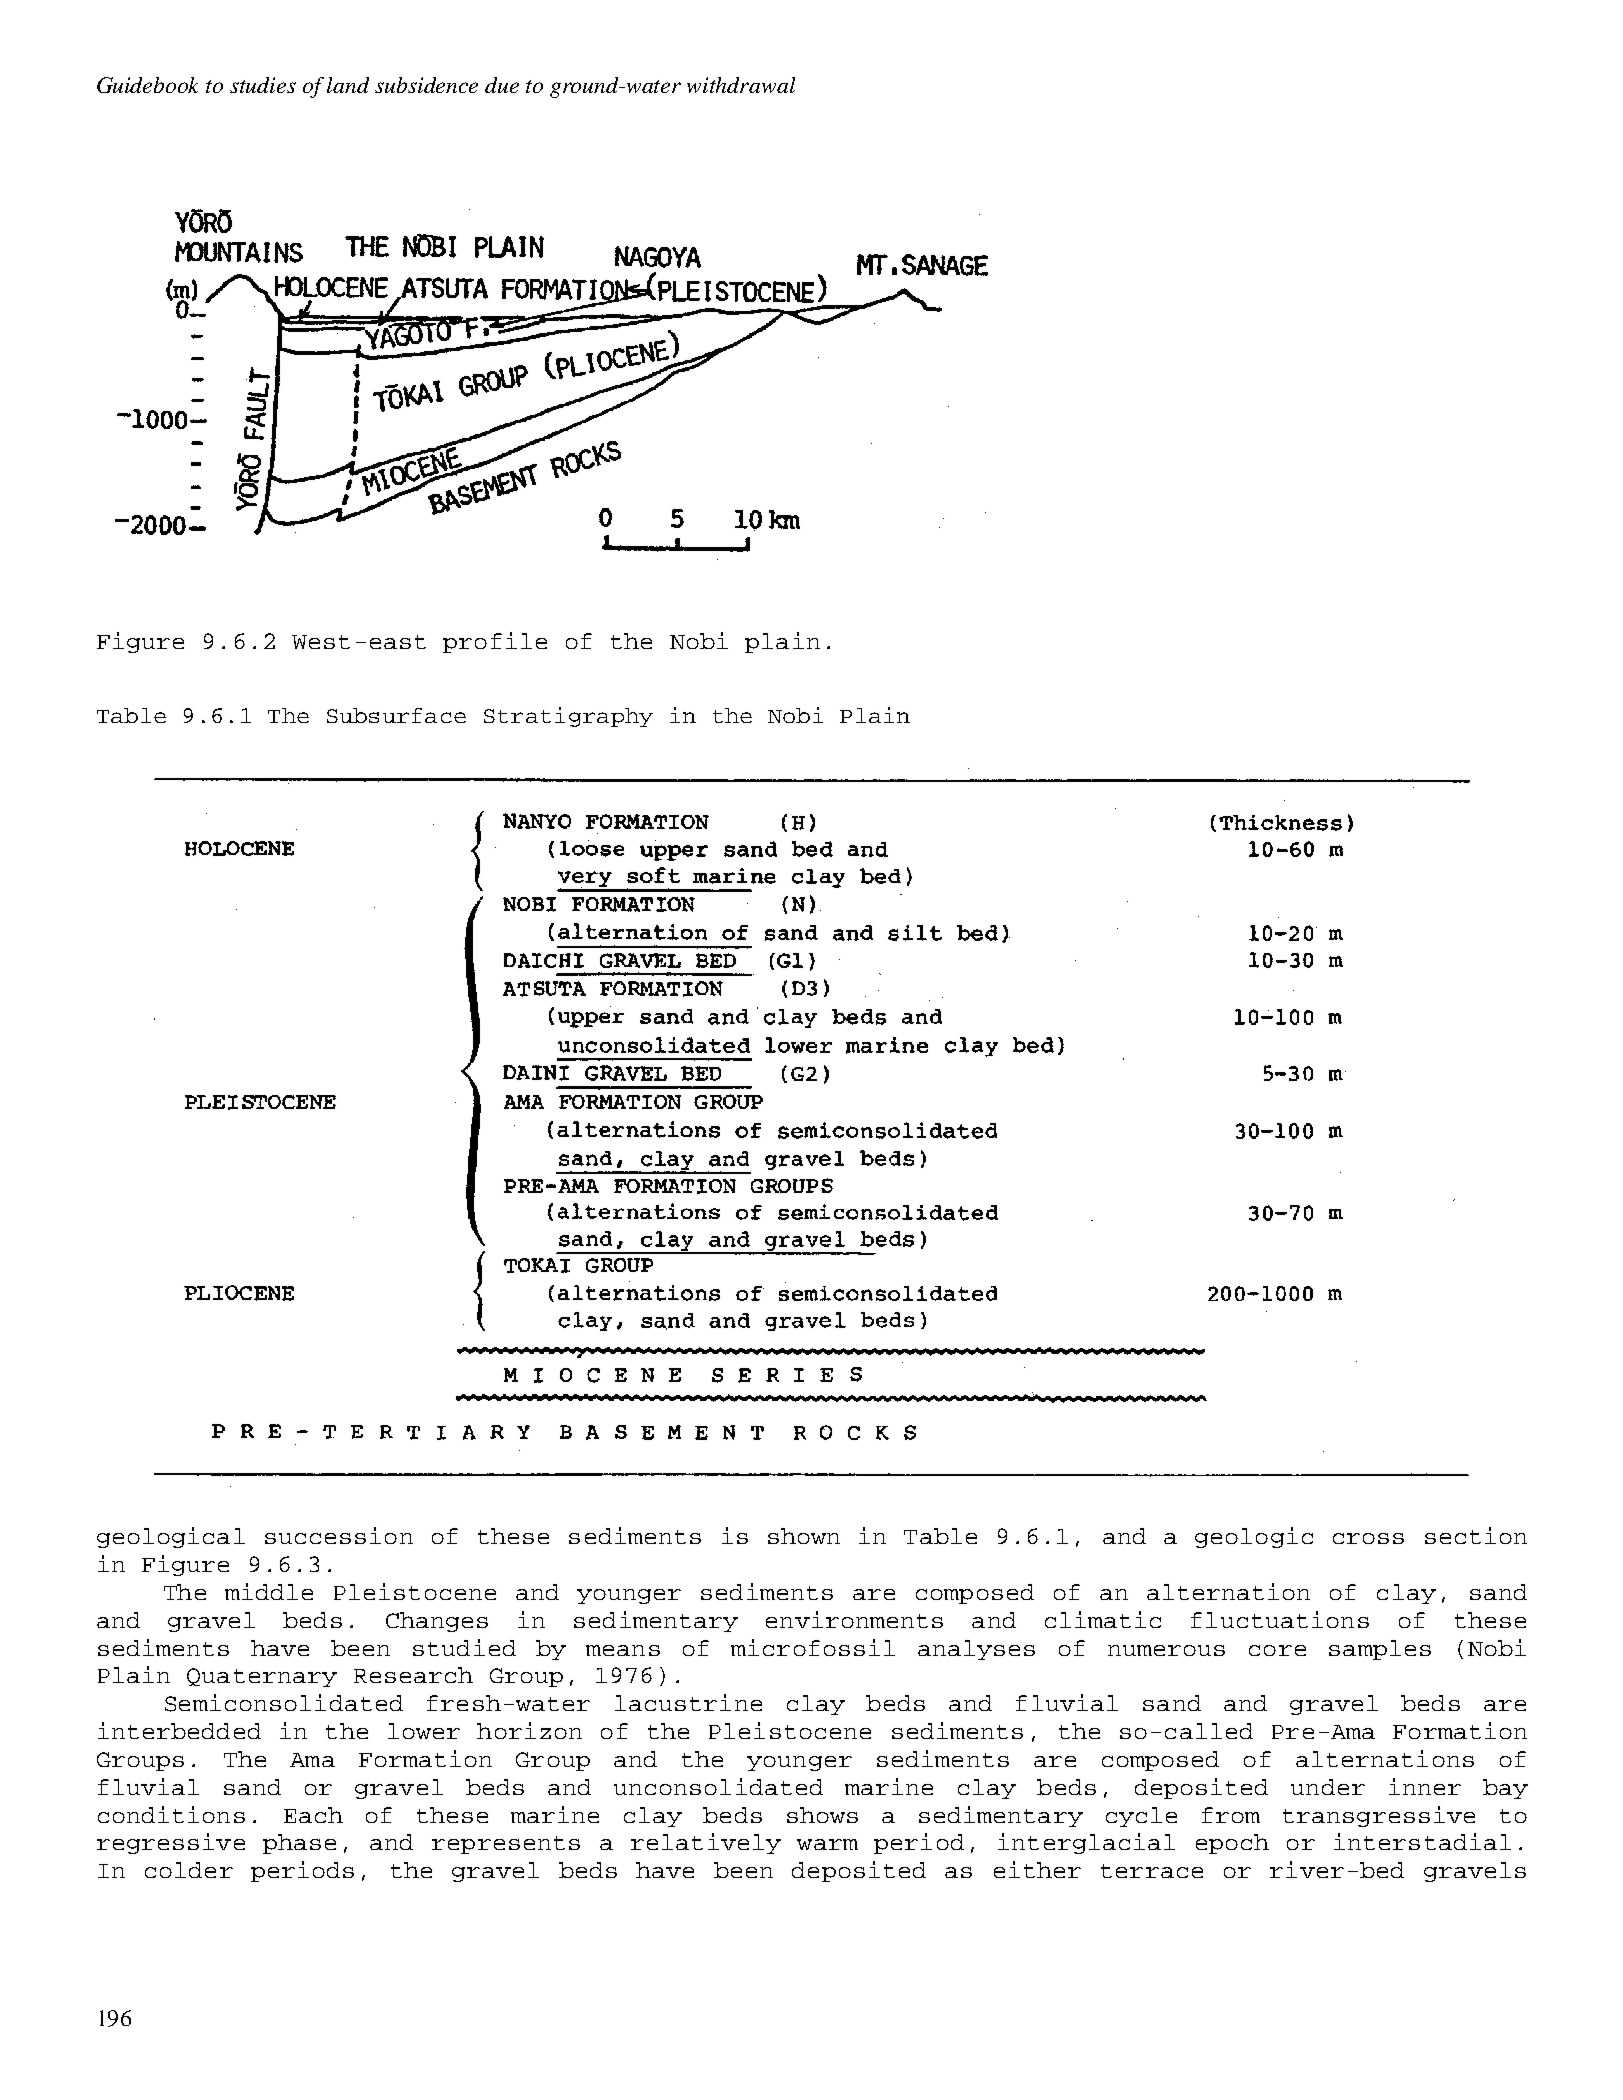 This document has height=2100, width=1623. Describe the element at coordinates (1476, 1535) in the document. I see `section` at that location.
